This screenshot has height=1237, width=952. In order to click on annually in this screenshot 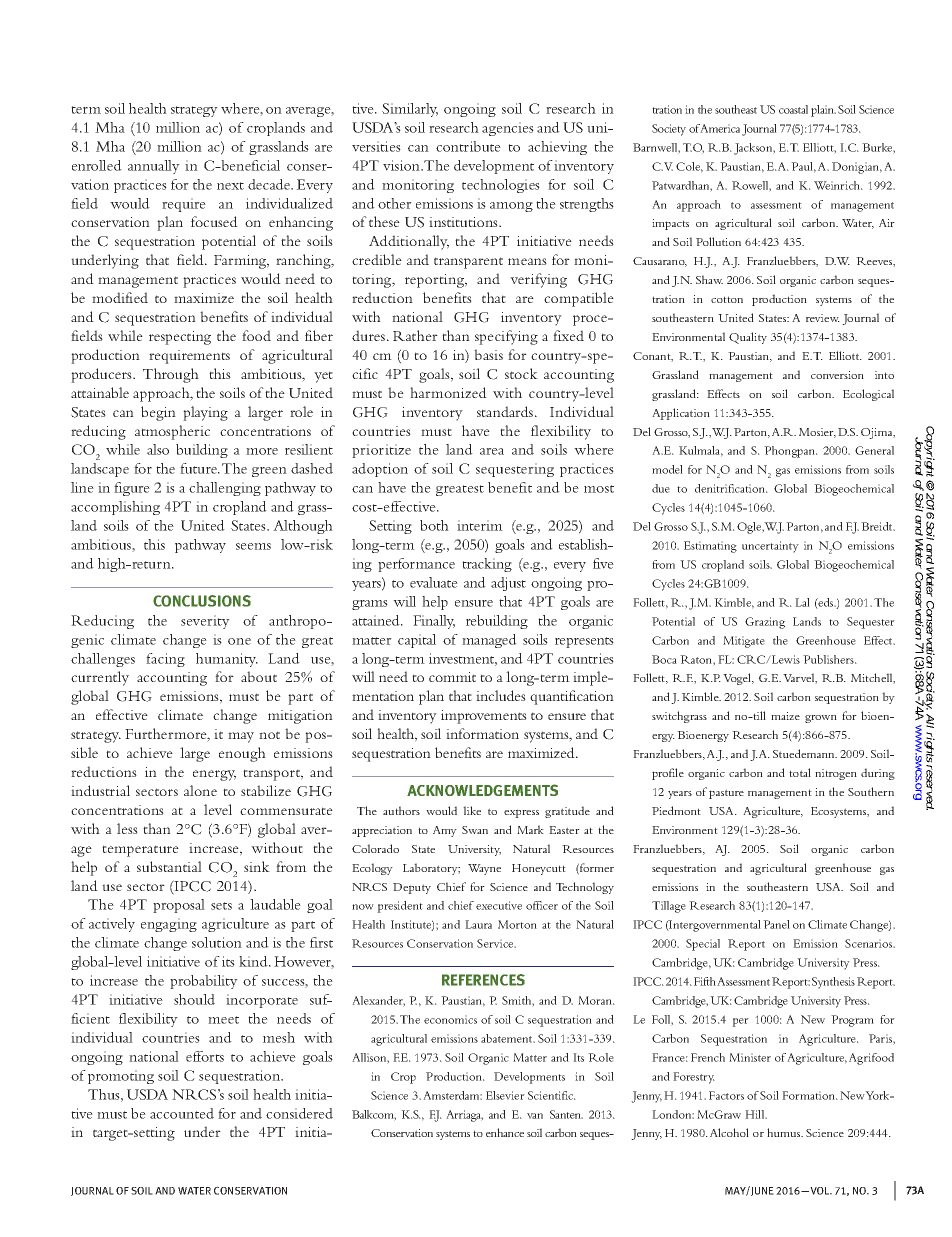, I will do `click(154, 167)`.
